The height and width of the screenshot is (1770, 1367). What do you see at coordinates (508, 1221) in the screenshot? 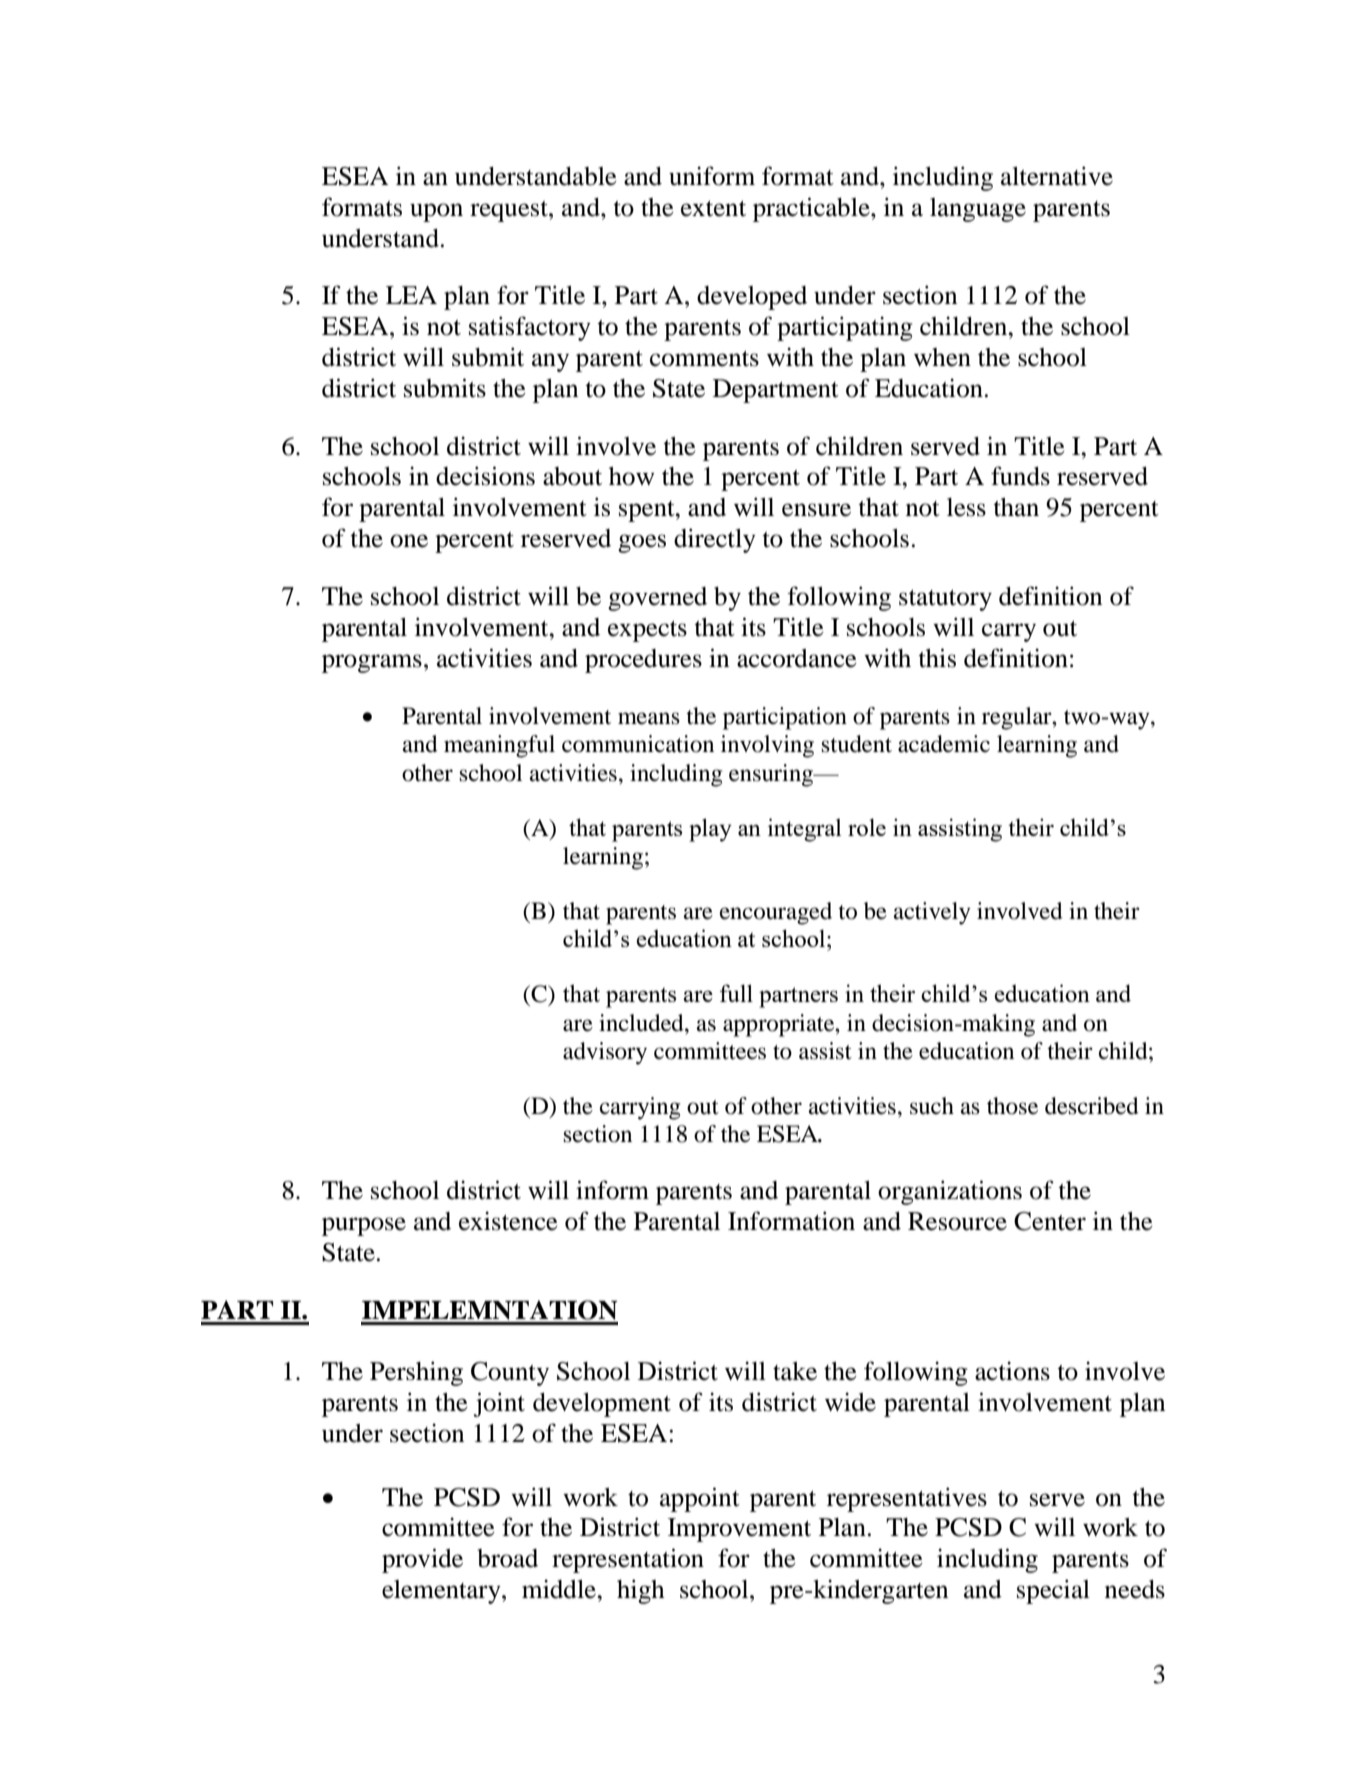
I see `existence` at bounding box center [508, 1221].
